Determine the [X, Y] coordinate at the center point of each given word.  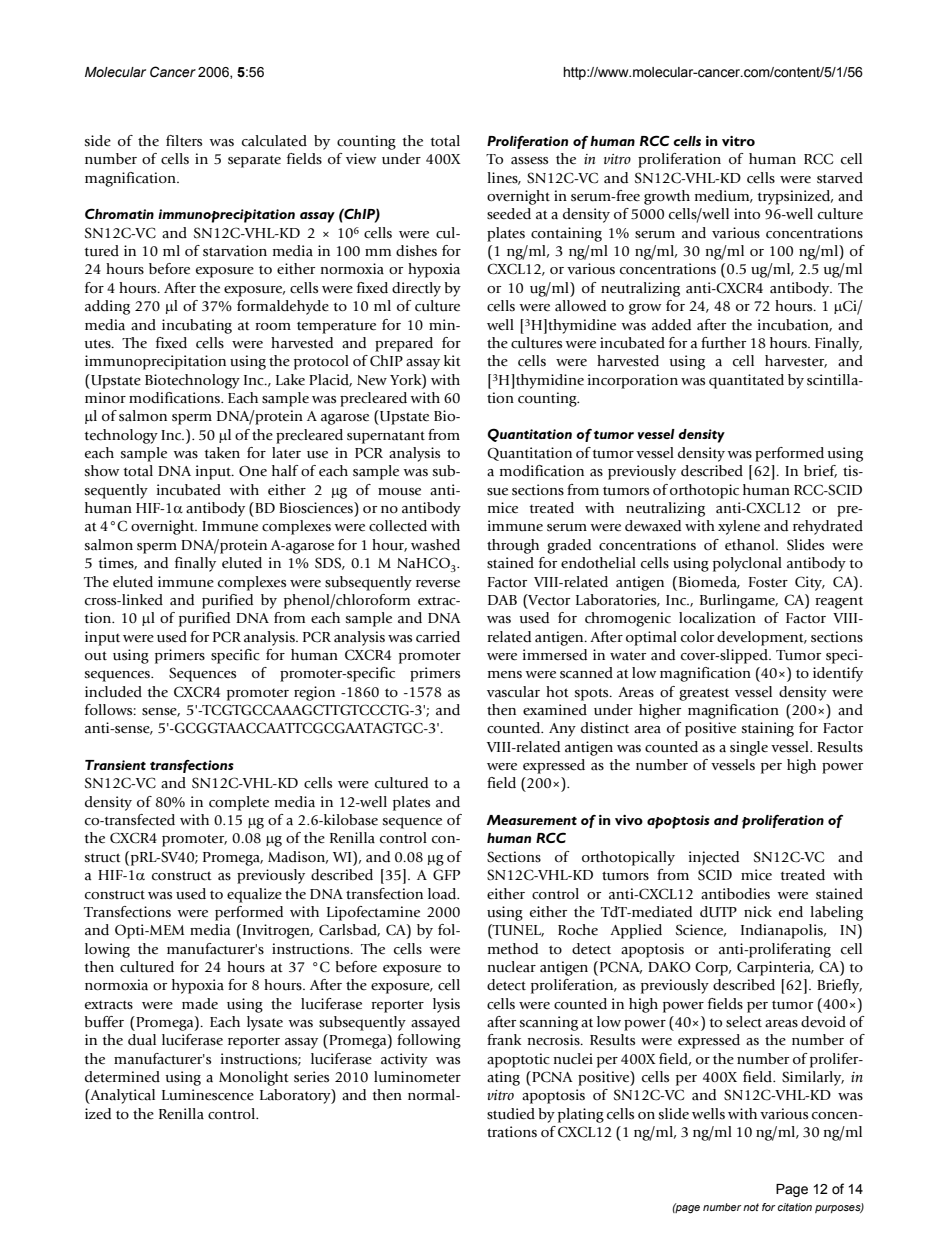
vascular [513, 692]
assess [529, 161]
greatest [704, 695]
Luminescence [208, 1095]
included [113, 692]
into [747, 213]
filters [184, 141]
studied [511, 1114]
